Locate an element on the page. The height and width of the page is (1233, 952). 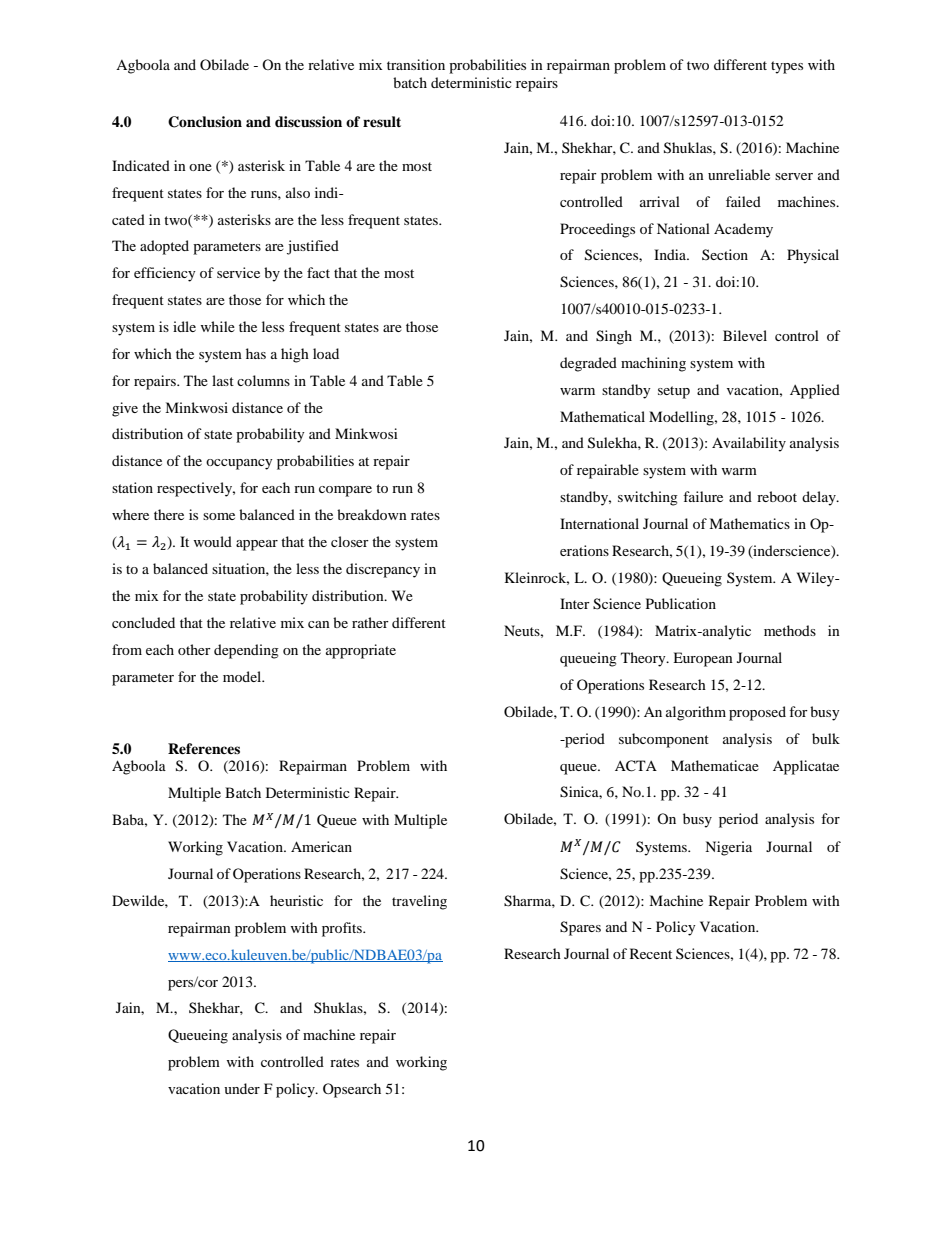
would is located at coordinates (212, 541).
